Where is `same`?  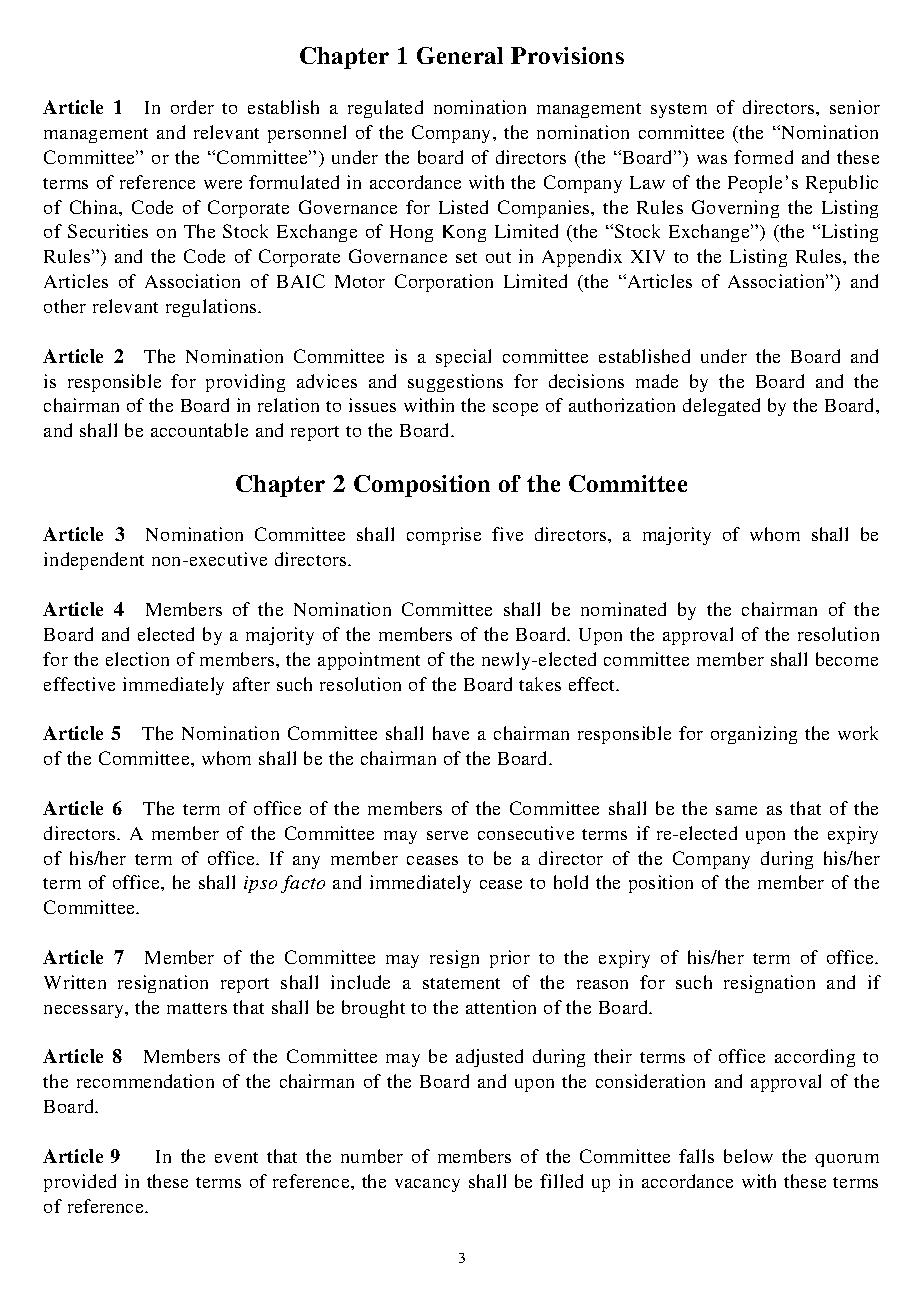
same is located at coordinates (736, 810).
